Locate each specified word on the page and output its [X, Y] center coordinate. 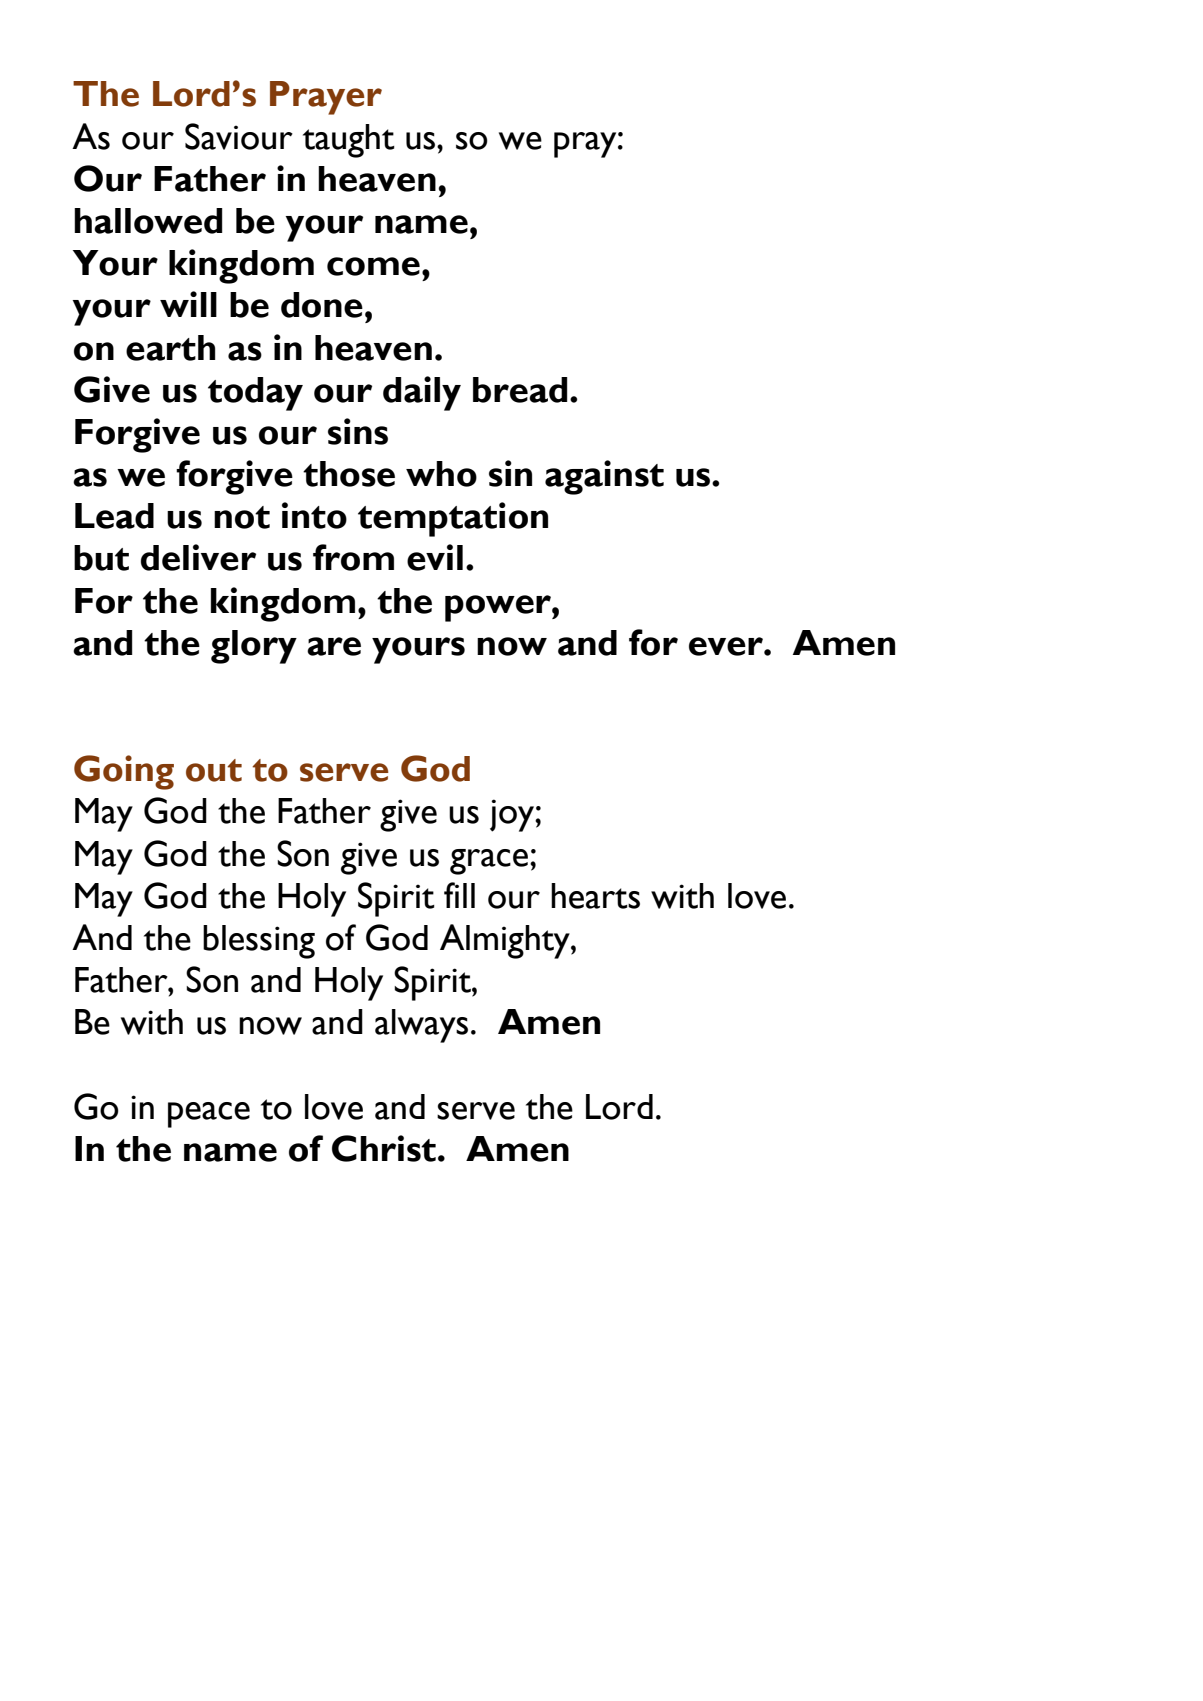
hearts [595, 896]
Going [124, 772]
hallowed [148, 221]
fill [459, 895]
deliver [198, 557]
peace [209, 1115]
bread [520, 390]
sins [358, 431]
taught [349, 141]
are [334, 646]
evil [435, 557]
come [373, 266]
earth [170, 348]
